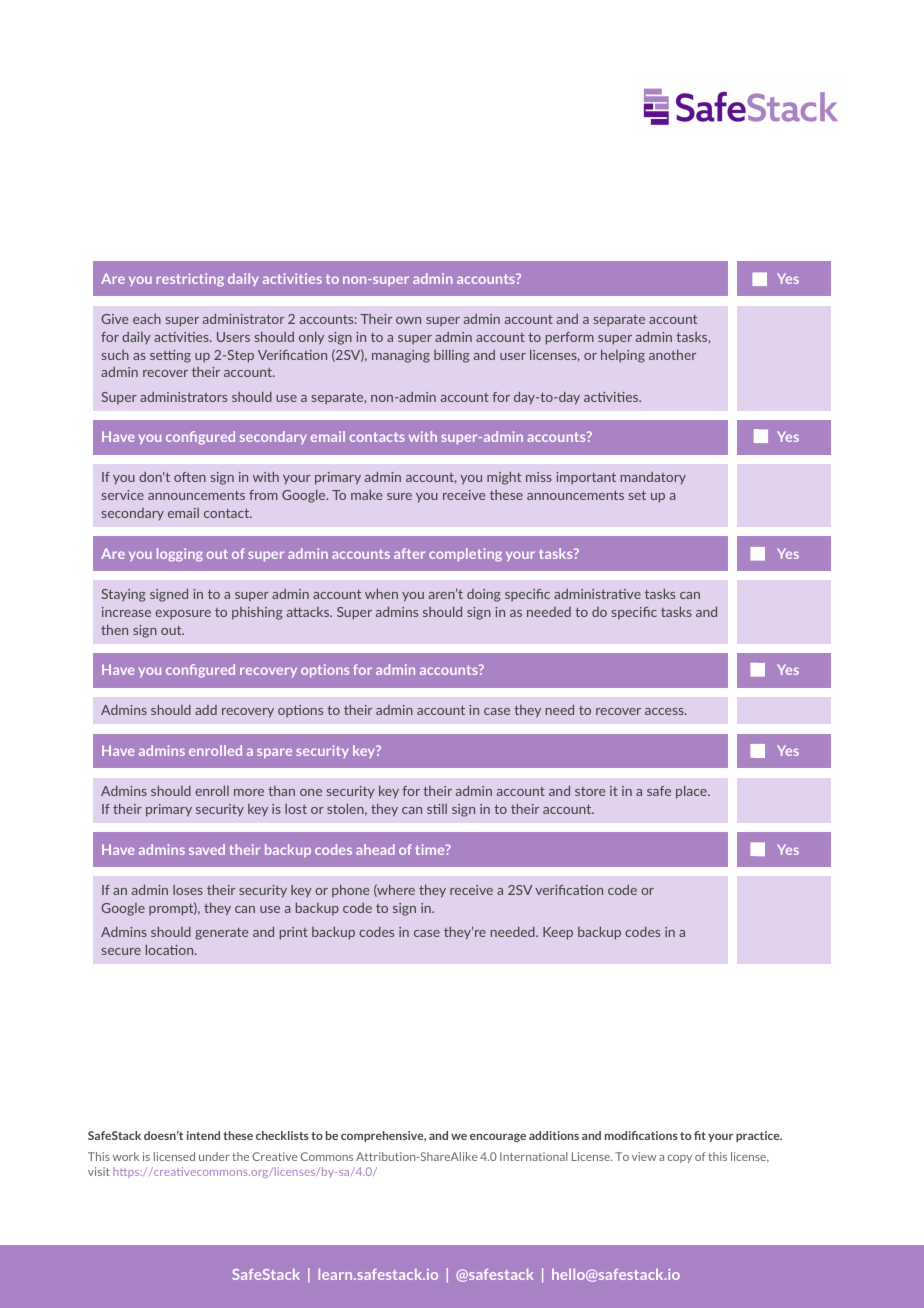 The image size is (924, 1308). Describe the element at coordinates (653, 478) in the screenshot. I see `mandatory` at that location.
